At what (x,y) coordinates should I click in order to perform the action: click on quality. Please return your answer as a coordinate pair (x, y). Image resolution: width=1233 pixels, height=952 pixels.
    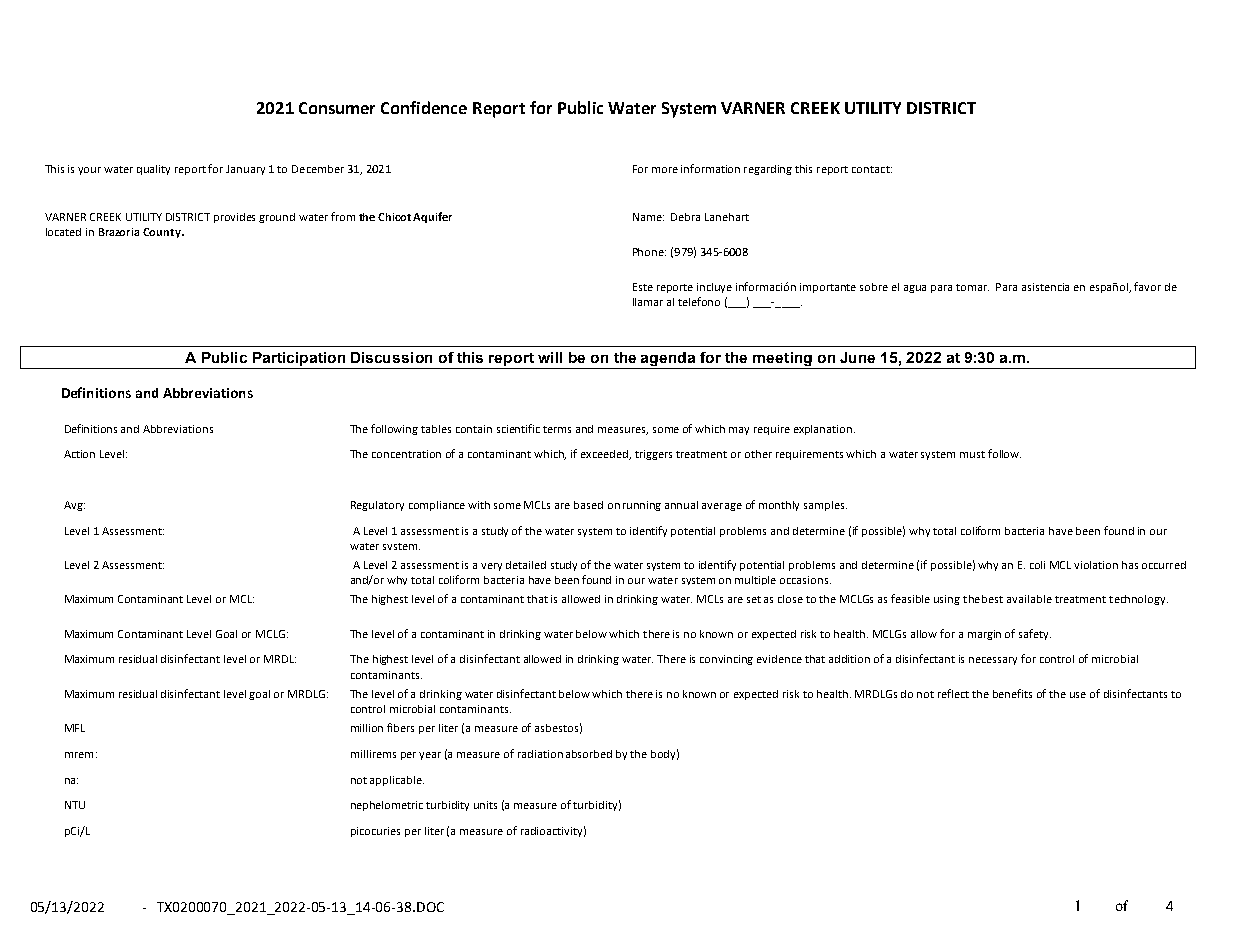
    Looking at the image, I should click on (153, 170).
